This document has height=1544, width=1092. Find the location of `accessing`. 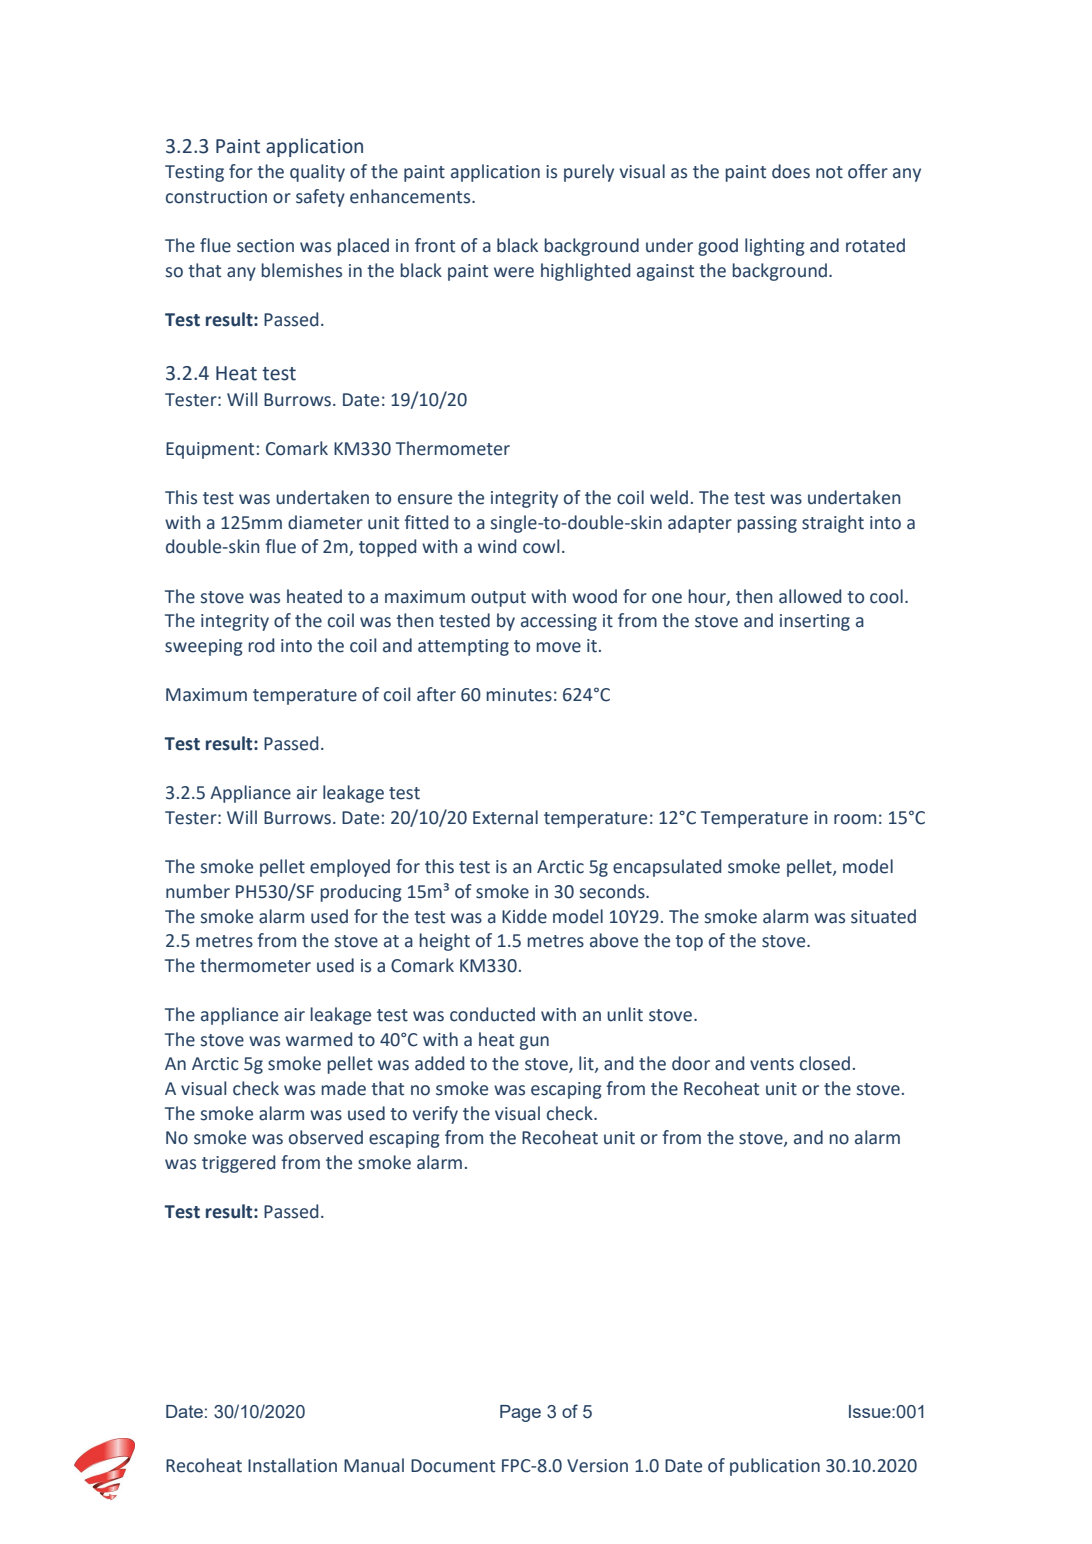

accessing is located at coordinates (559, 622).
